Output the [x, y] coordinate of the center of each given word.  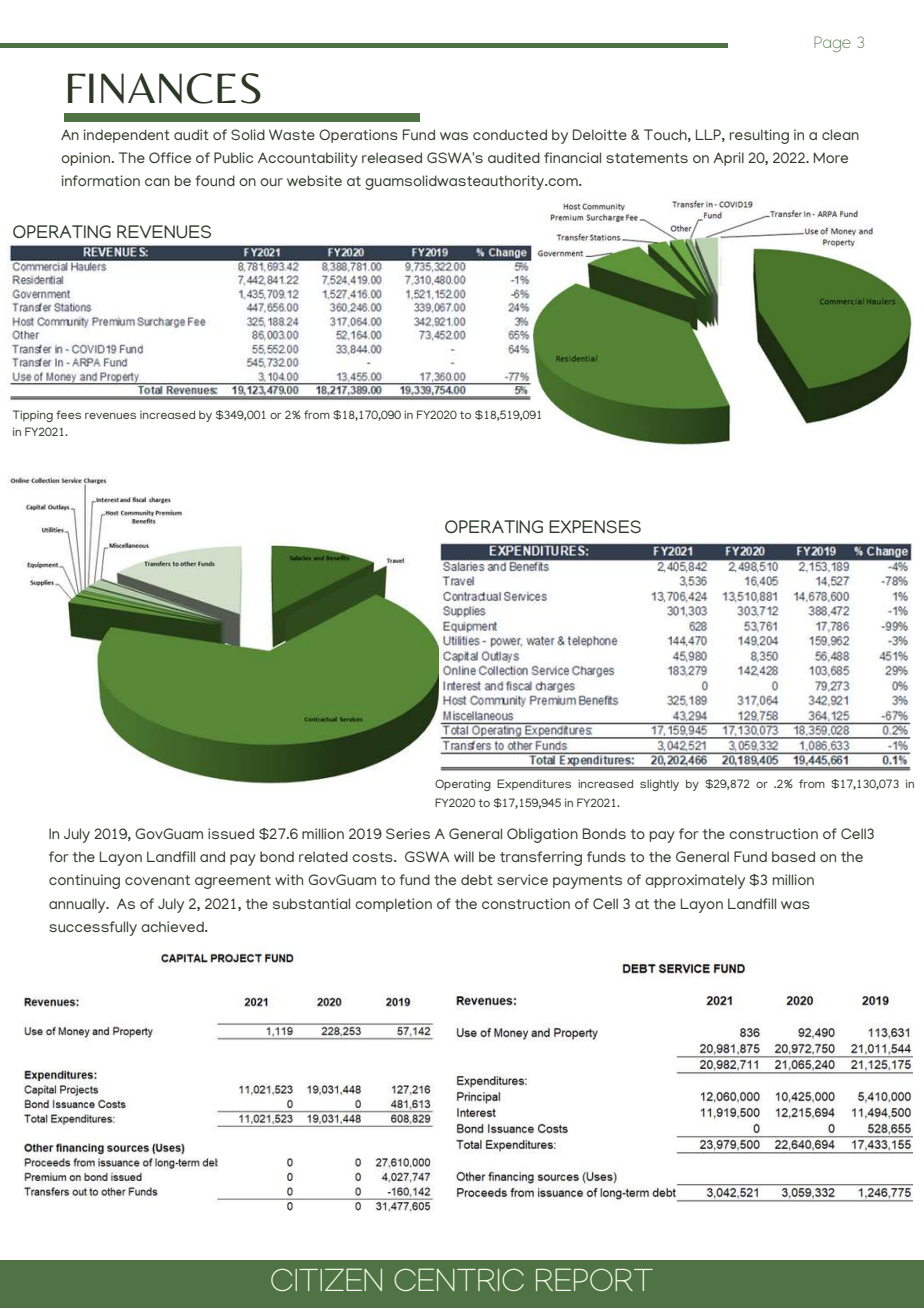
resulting [759, 136]
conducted [510, 134]
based [793, 856]
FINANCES [164, 88]
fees [68, 414]
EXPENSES [595, 526]
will [464, 856]
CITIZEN [326, 1279]
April [728, 159]
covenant [157, 880]
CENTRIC [459, 1279]
